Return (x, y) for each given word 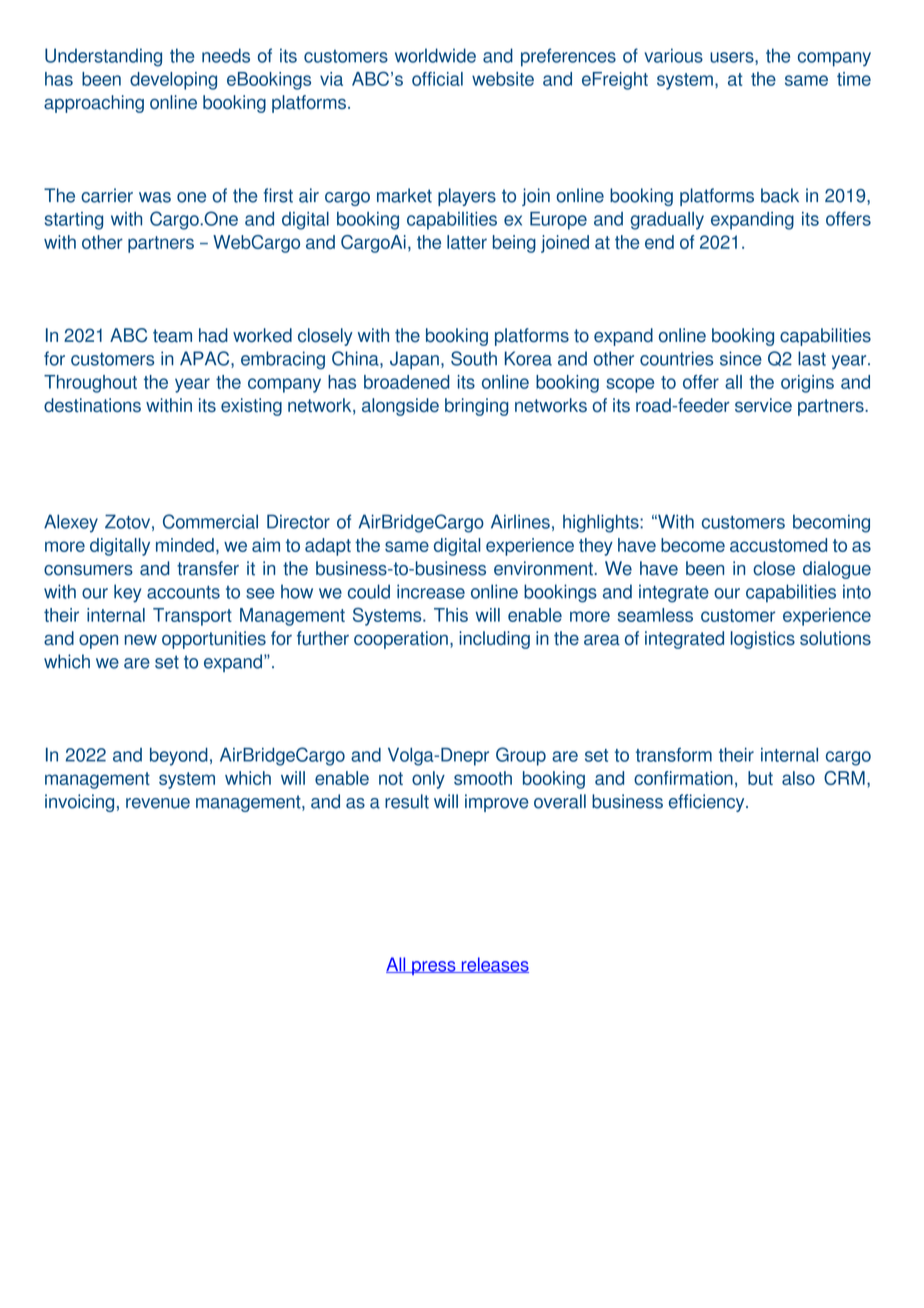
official (437, 79)
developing (173, 81)
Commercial (210, 521)
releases (494, 965)
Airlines (520, 521)
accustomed (778, 545)
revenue (158, 803)
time (854, 79)
